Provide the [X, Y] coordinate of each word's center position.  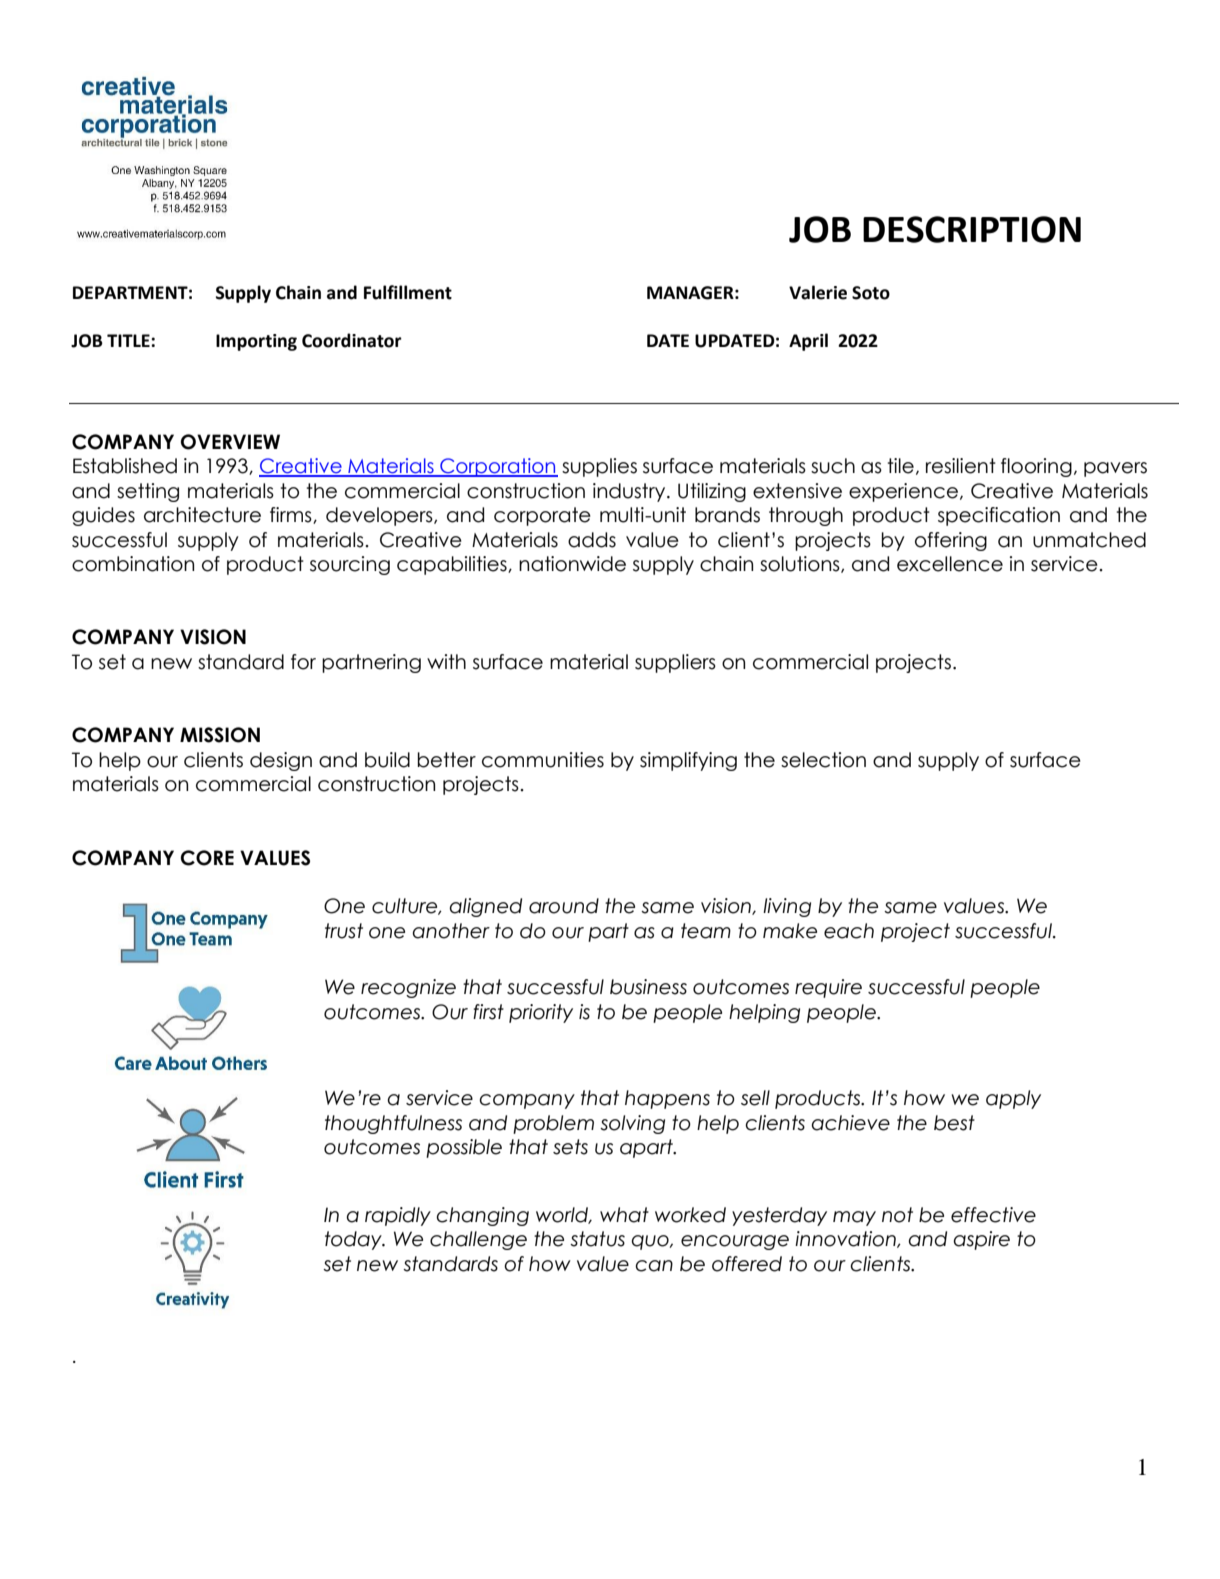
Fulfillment [408, 292]
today [354, 1240]
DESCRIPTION [972, 229]
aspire [981, 1240]
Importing [256, 342]
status [597, 1239]
